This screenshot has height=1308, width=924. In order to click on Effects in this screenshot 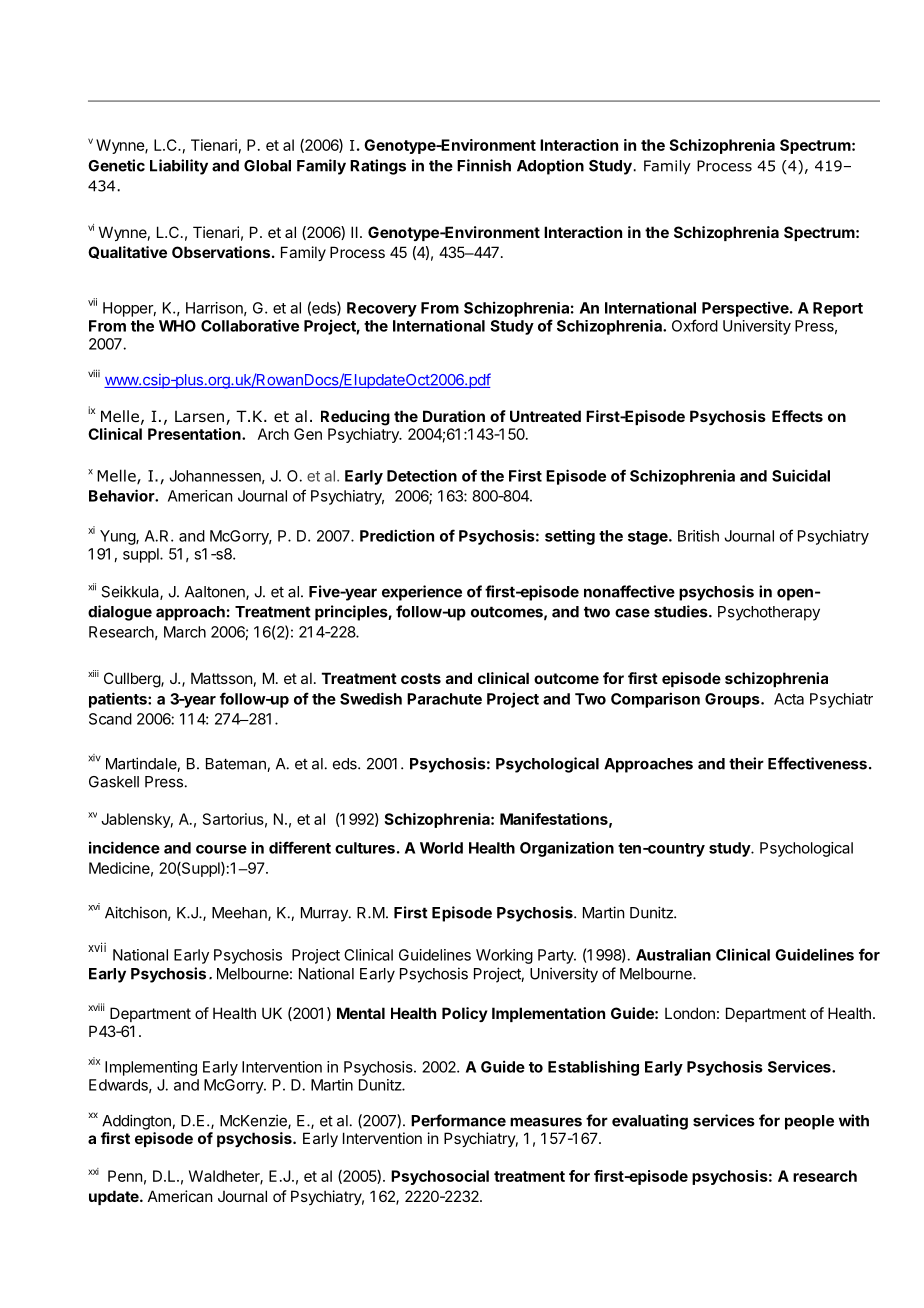, I will do `click(797, 416)`.
